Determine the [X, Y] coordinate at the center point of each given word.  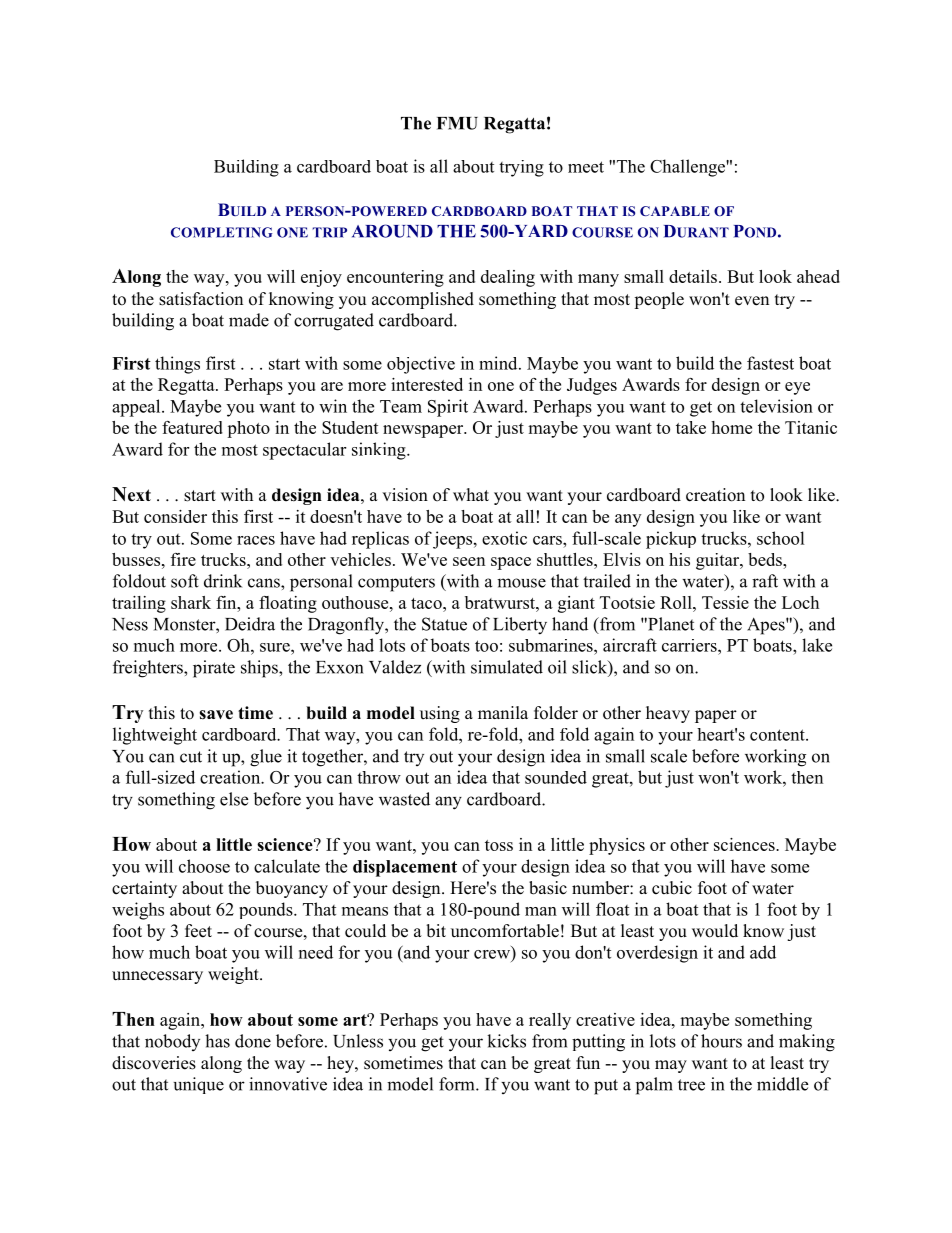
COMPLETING [221, 232]
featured [192, 427]
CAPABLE [675, 211]
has [217, 1041]
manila [503, 712]
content [778, 735]
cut [191, 757]
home [731, 427]
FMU [457, 123]
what [471, 494]
